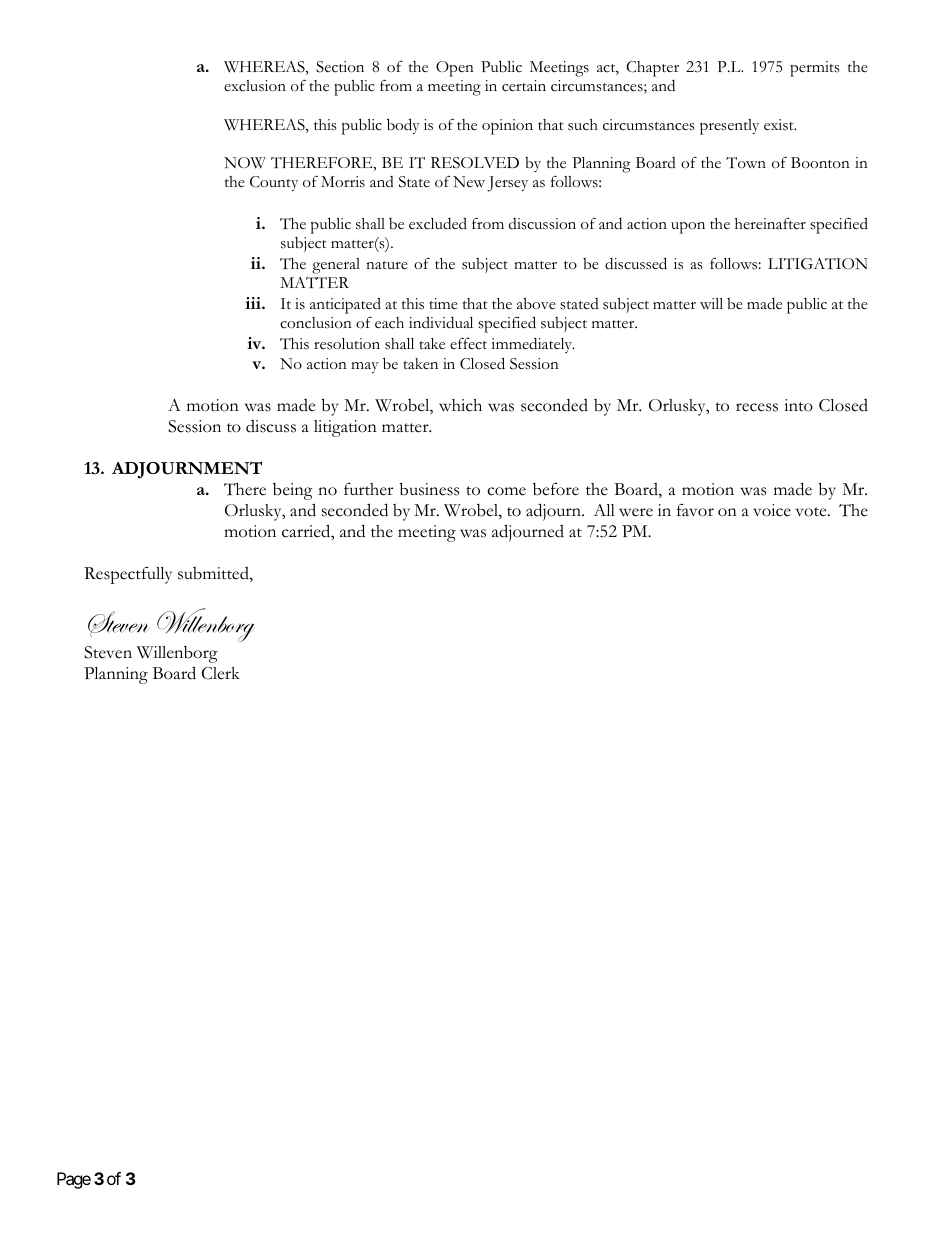 The image size is (952, 1233). I want to click on Clerk, so click(221, 673).
